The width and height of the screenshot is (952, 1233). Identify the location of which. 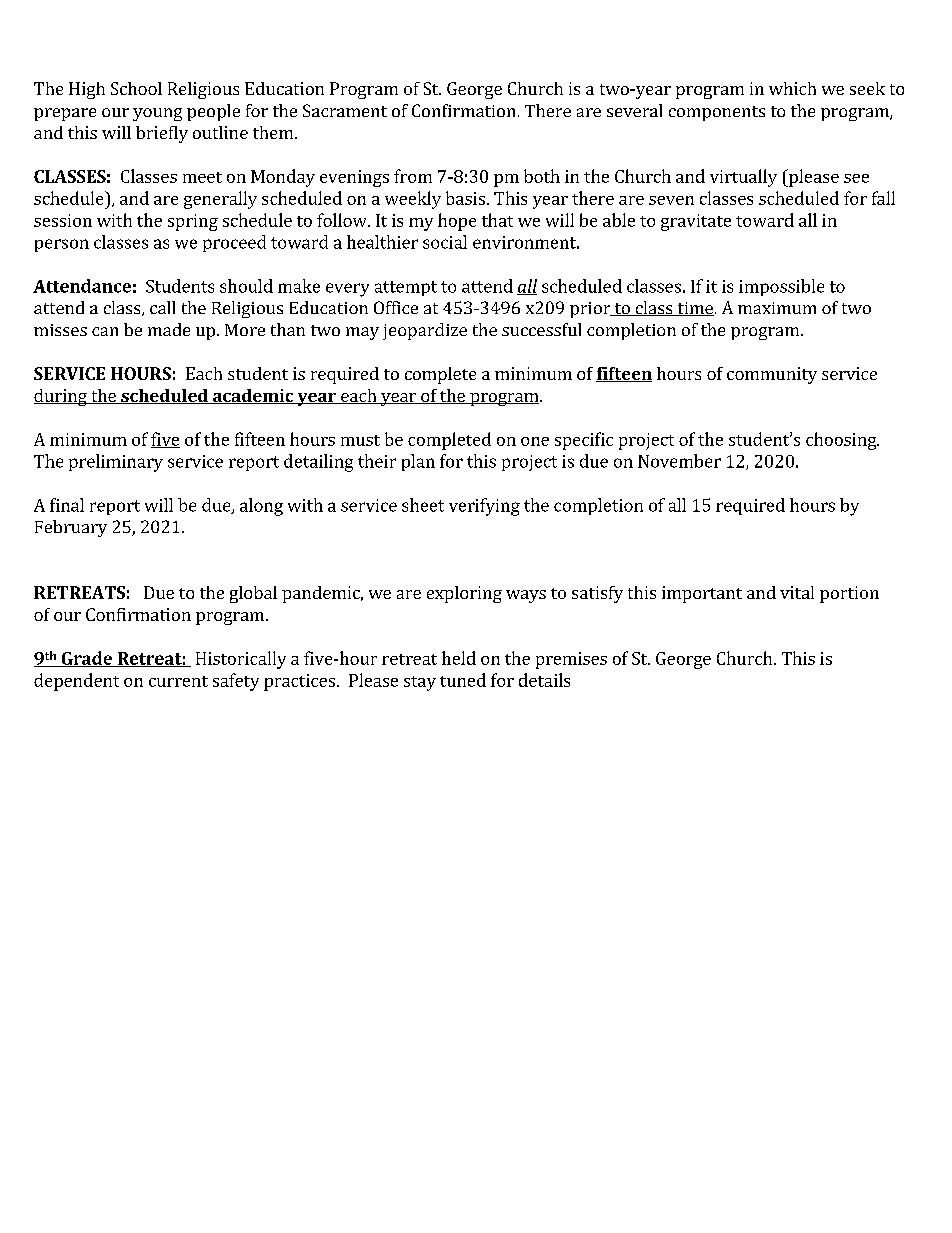
(792, 88).
